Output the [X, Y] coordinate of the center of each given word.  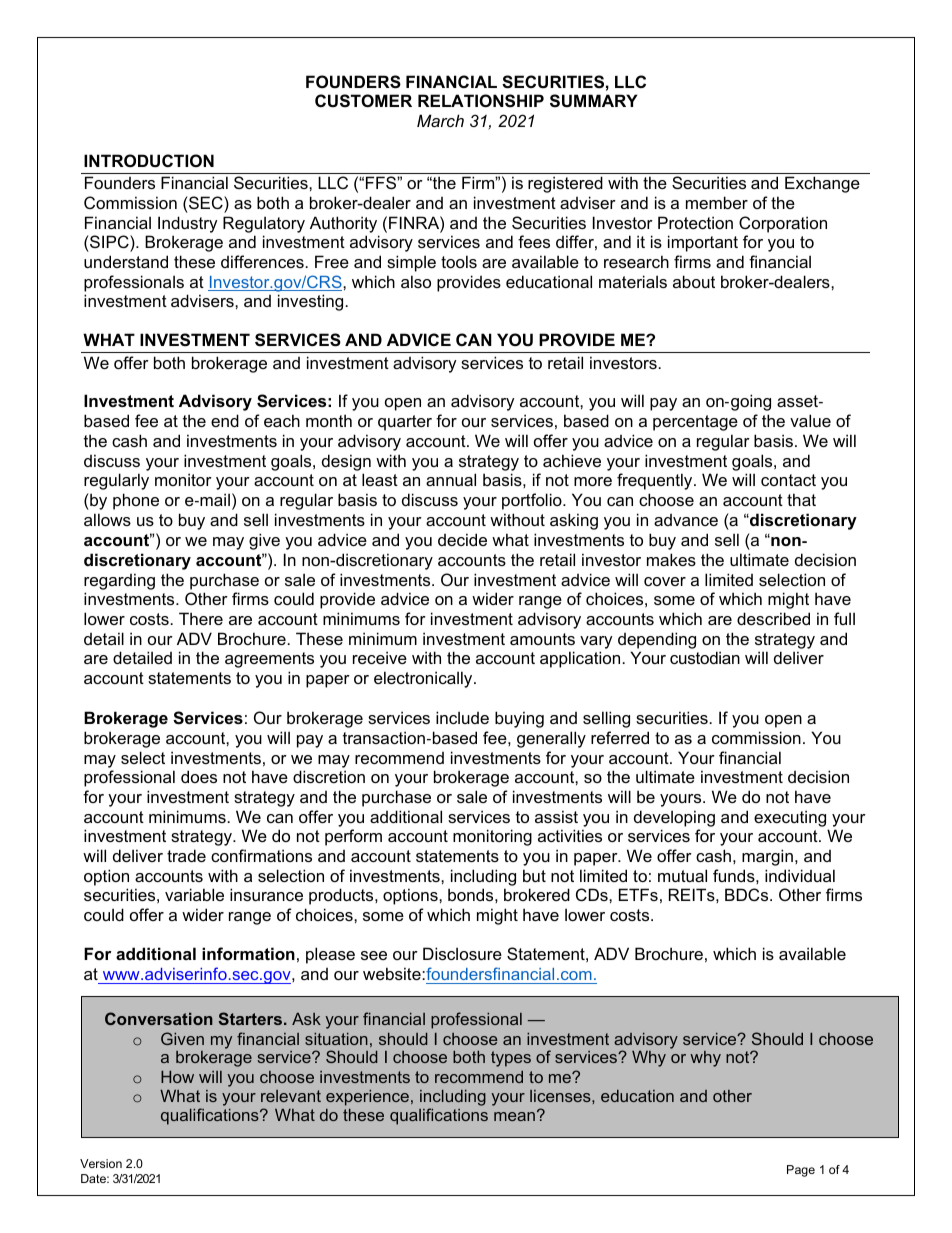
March [440, 120]
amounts [542, 639]
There [201, 618]
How [177, 1077]
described [773, 618]
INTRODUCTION [149, 160]
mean [514, 1116]
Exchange [822, 184]
